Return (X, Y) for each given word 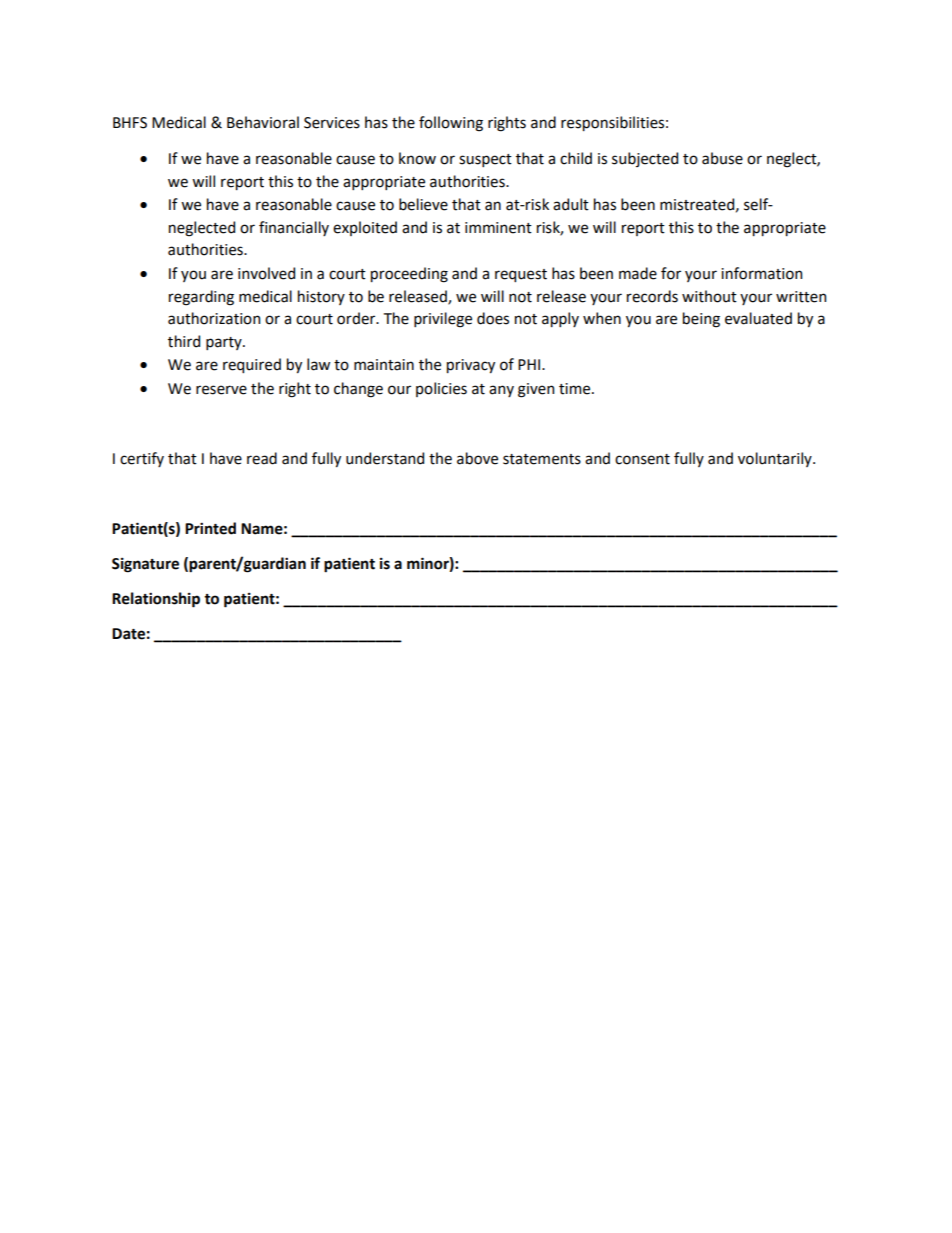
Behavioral (263, 122)
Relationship (156, 600)
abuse (722, 158)
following (451, 124)
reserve (221, 390)
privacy (471, 366)
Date (128, 634)
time (576, 389)
